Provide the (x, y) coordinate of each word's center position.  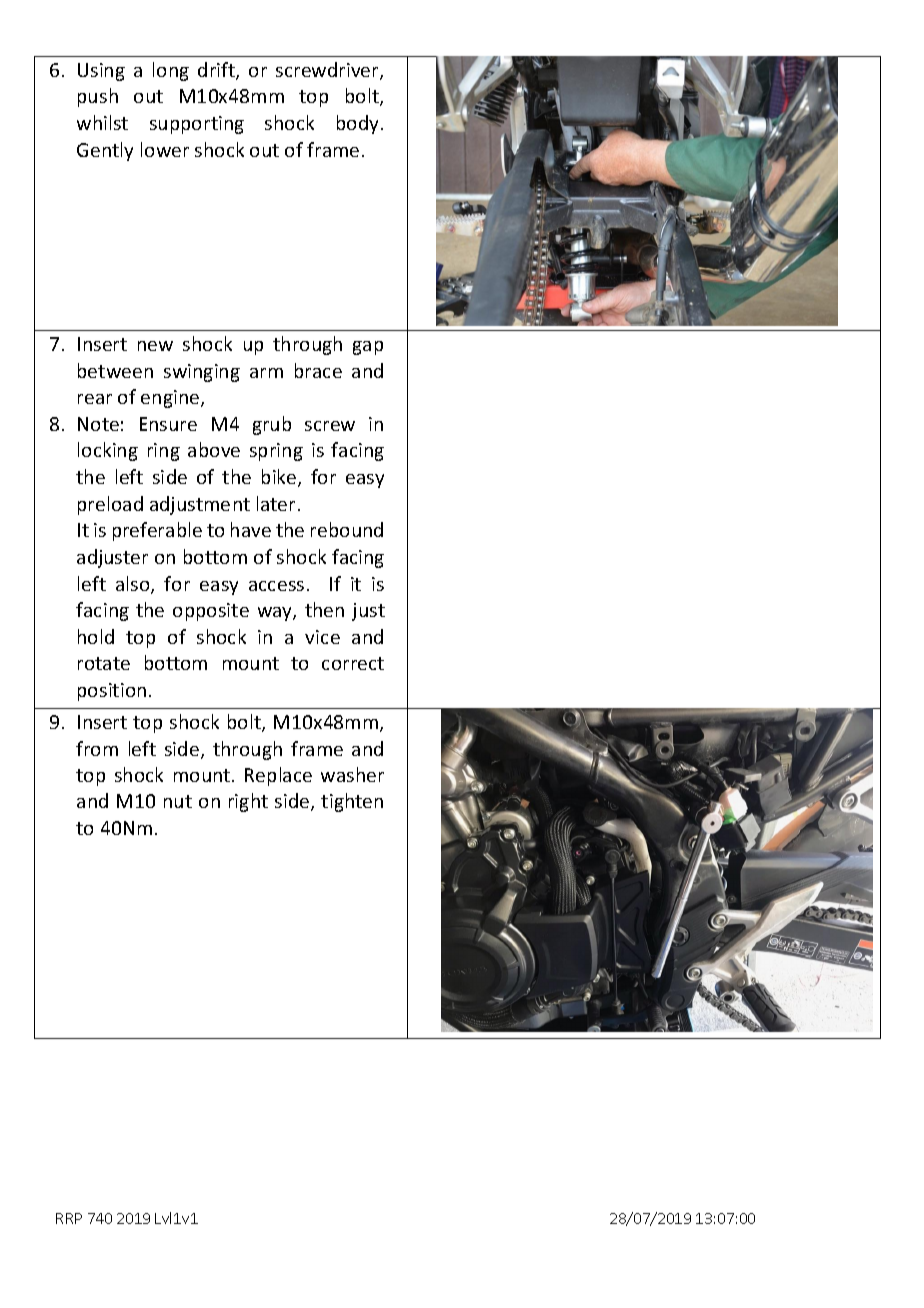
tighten (352, 802)
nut (178, 801)
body (359, 124)
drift (217, 71)
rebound (347, 529)
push (98, 97)
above (214, 449)
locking (108, 451)
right (248, 802)
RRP (69, 1218)
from (97, 748)
